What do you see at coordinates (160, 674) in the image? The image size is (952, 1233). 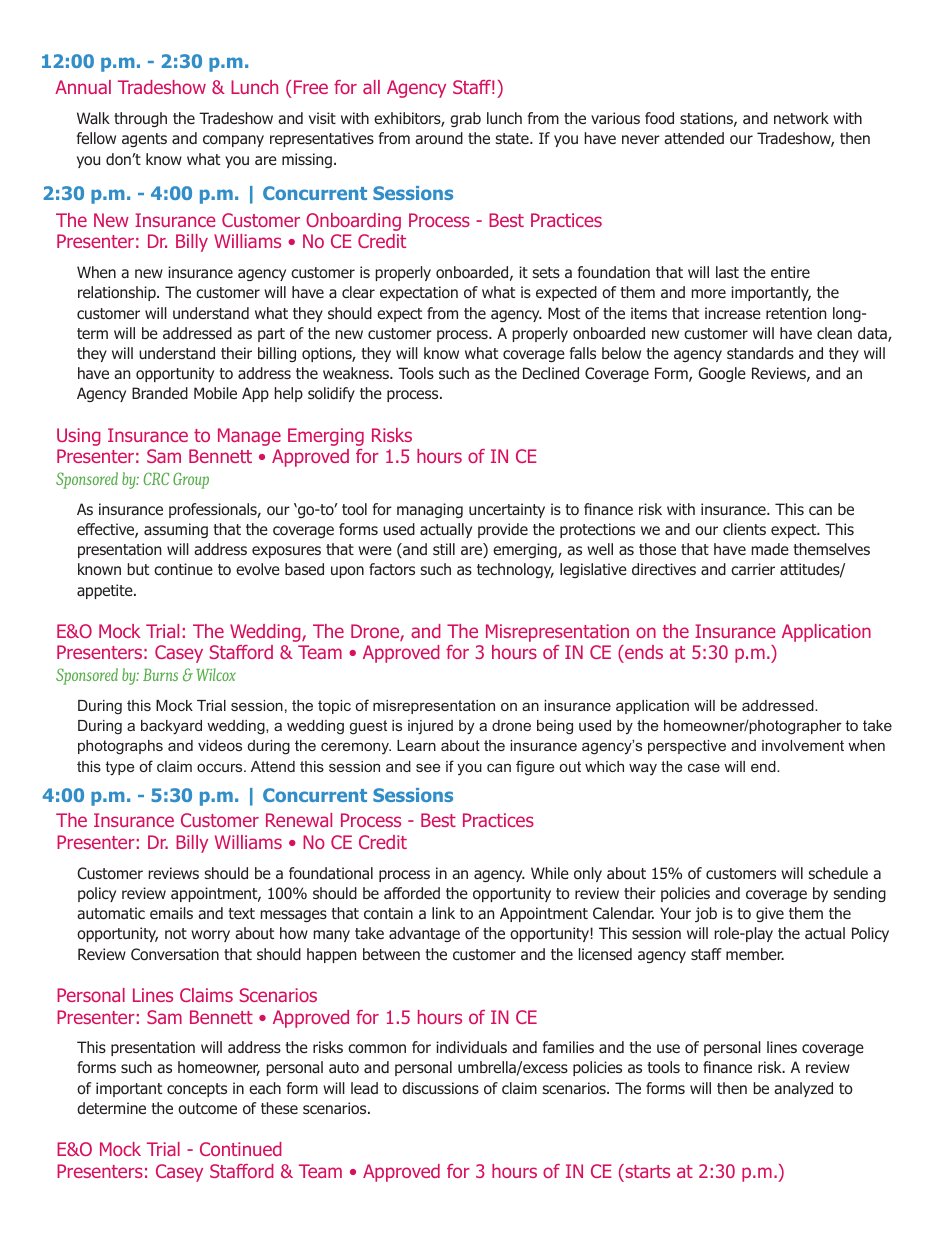 I see `Burns` at bounding box center [160, 674].
